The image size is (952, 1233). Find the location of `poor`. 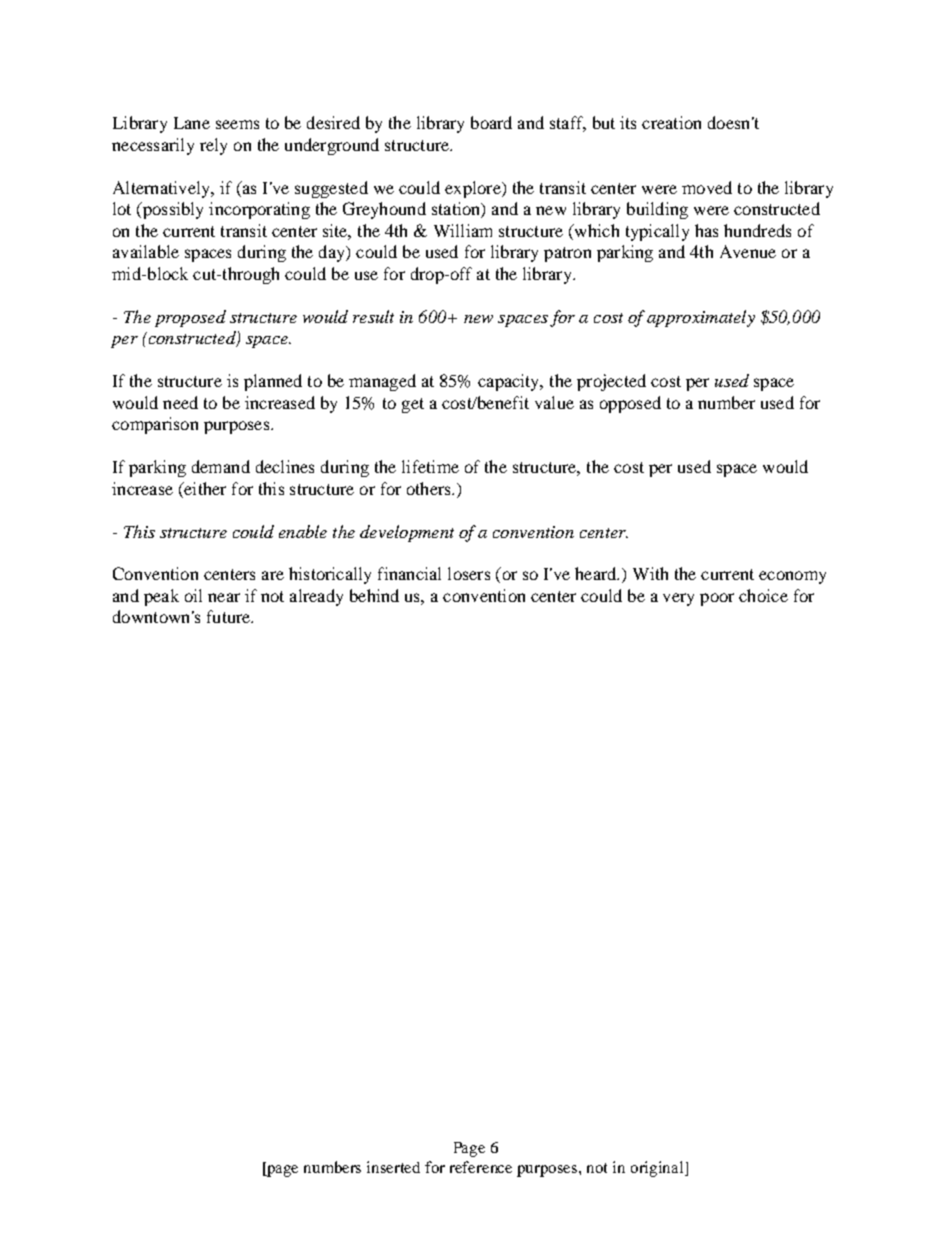

poor is located at coordinates (717, 599).
